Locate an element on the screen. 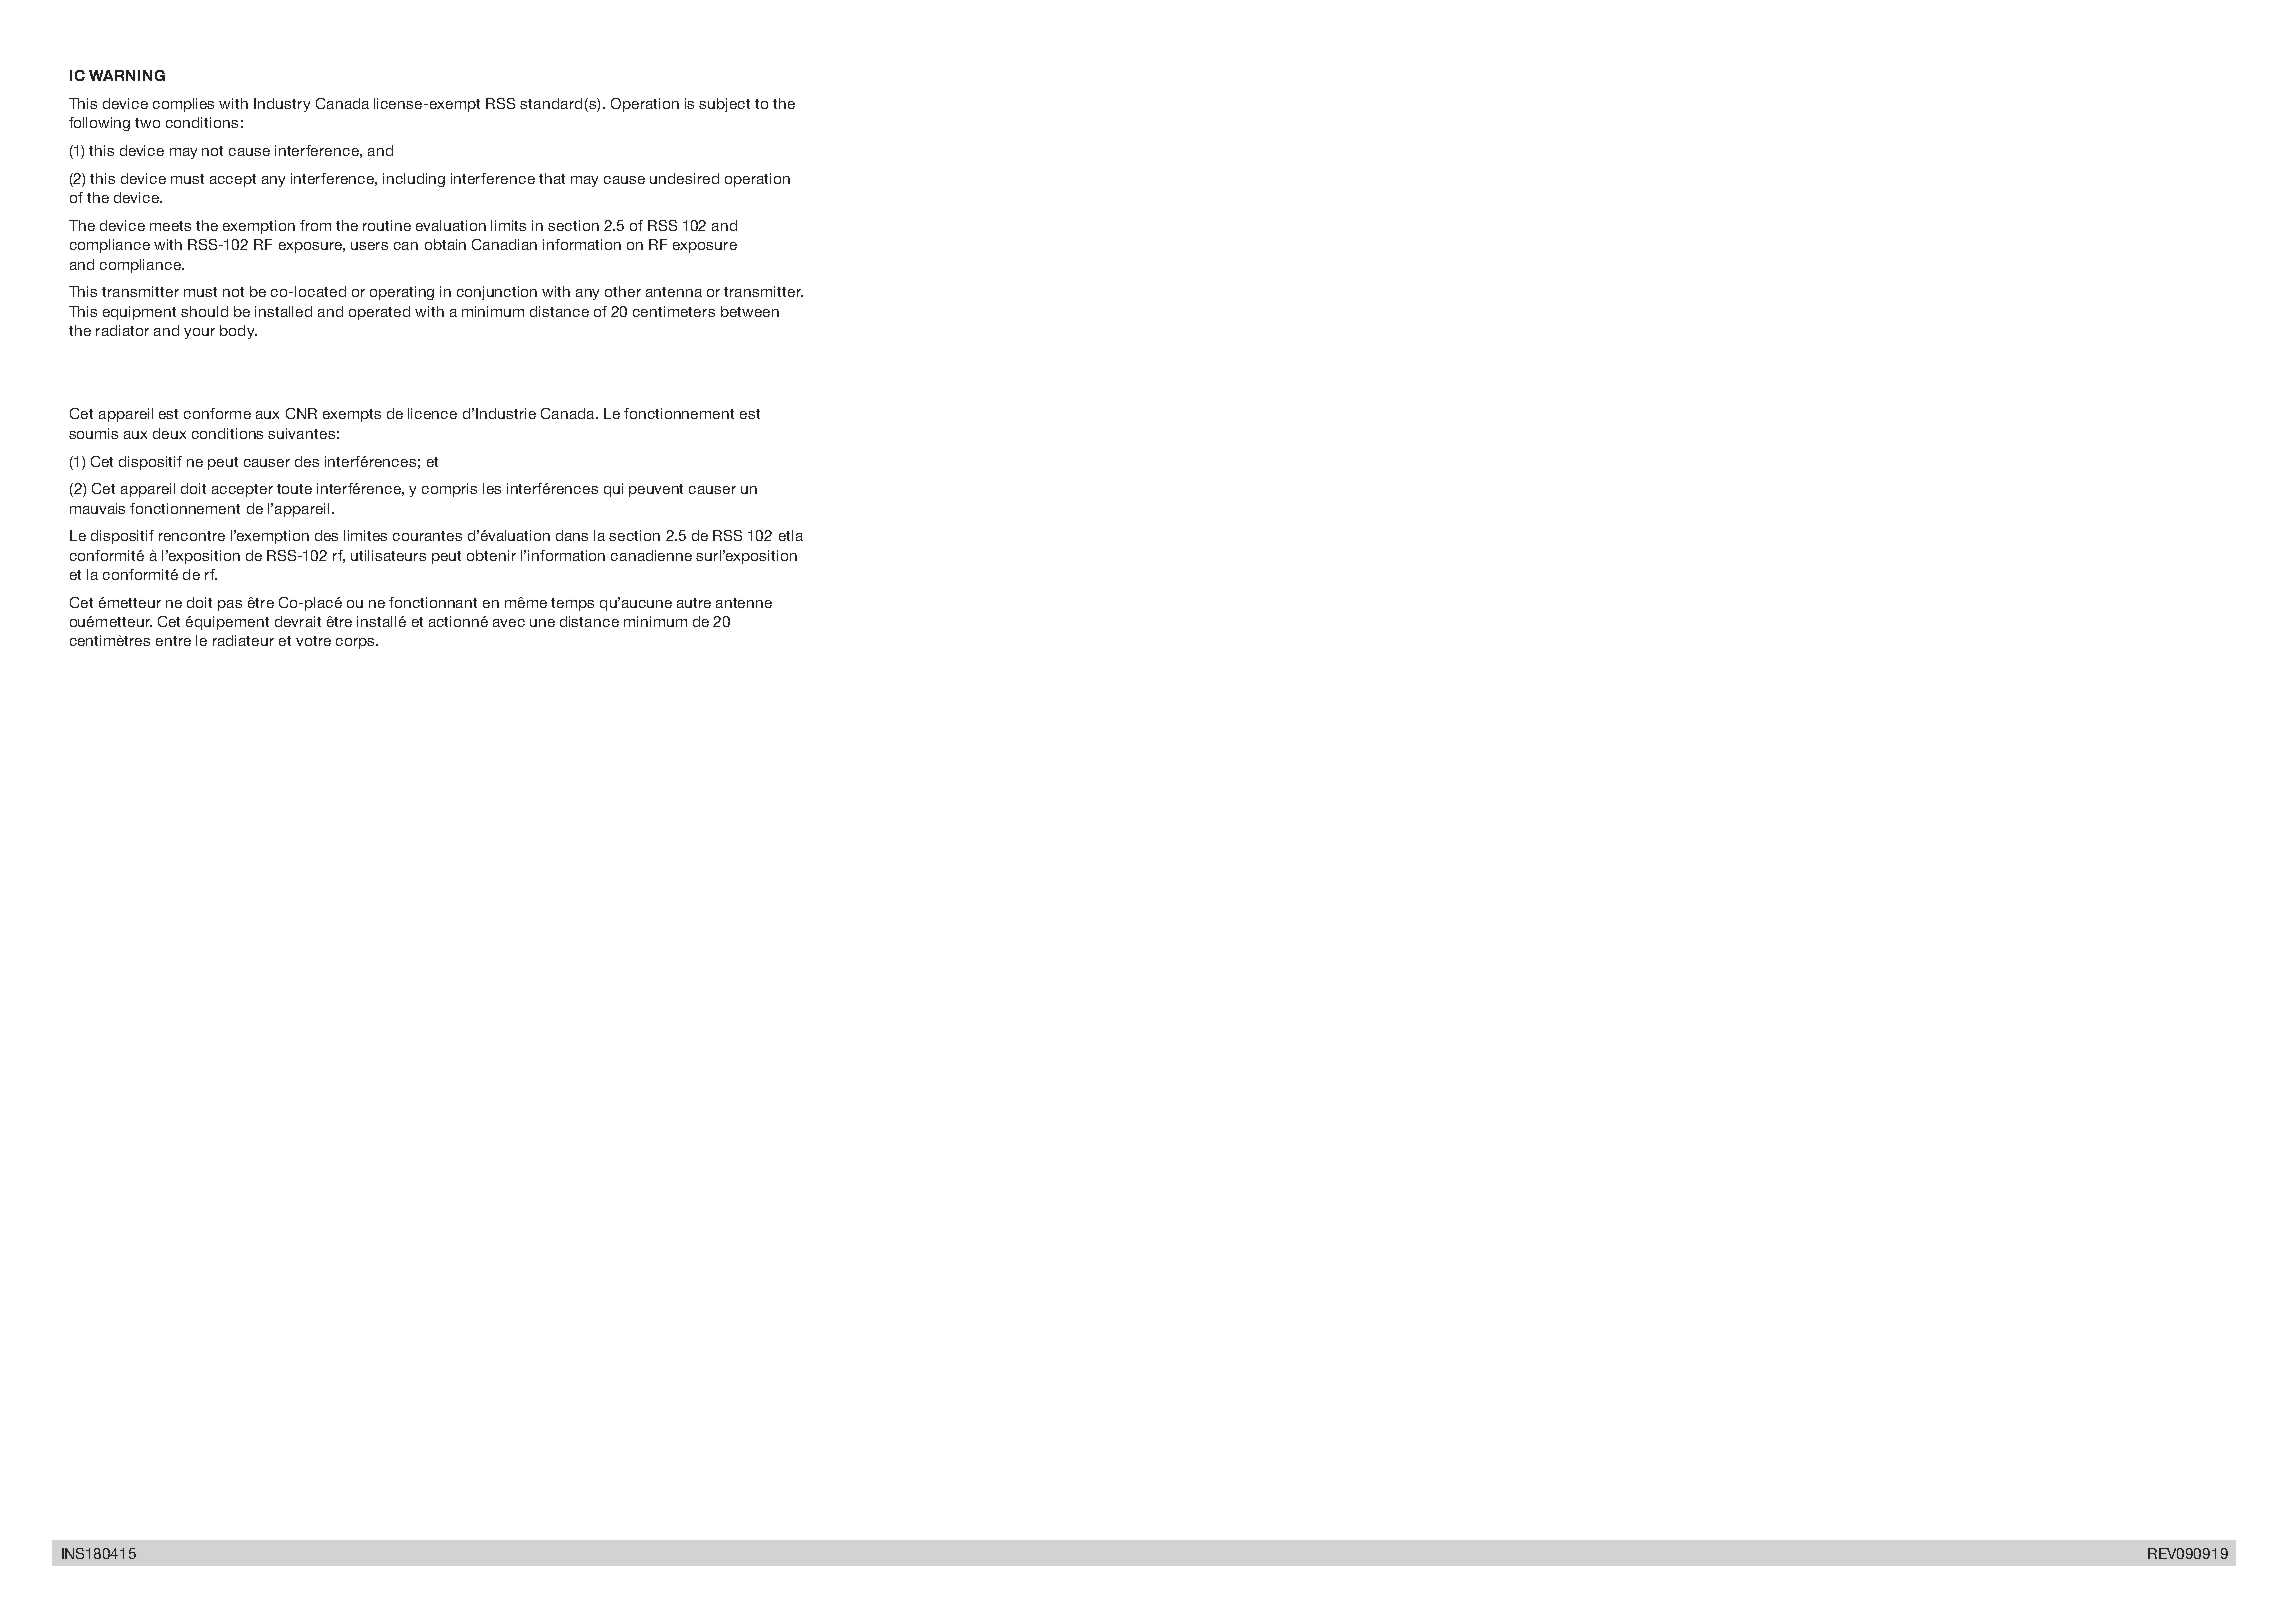 The height and width of the screenshot is (1618, 2287). subject is located at coordinates (724, 105).
